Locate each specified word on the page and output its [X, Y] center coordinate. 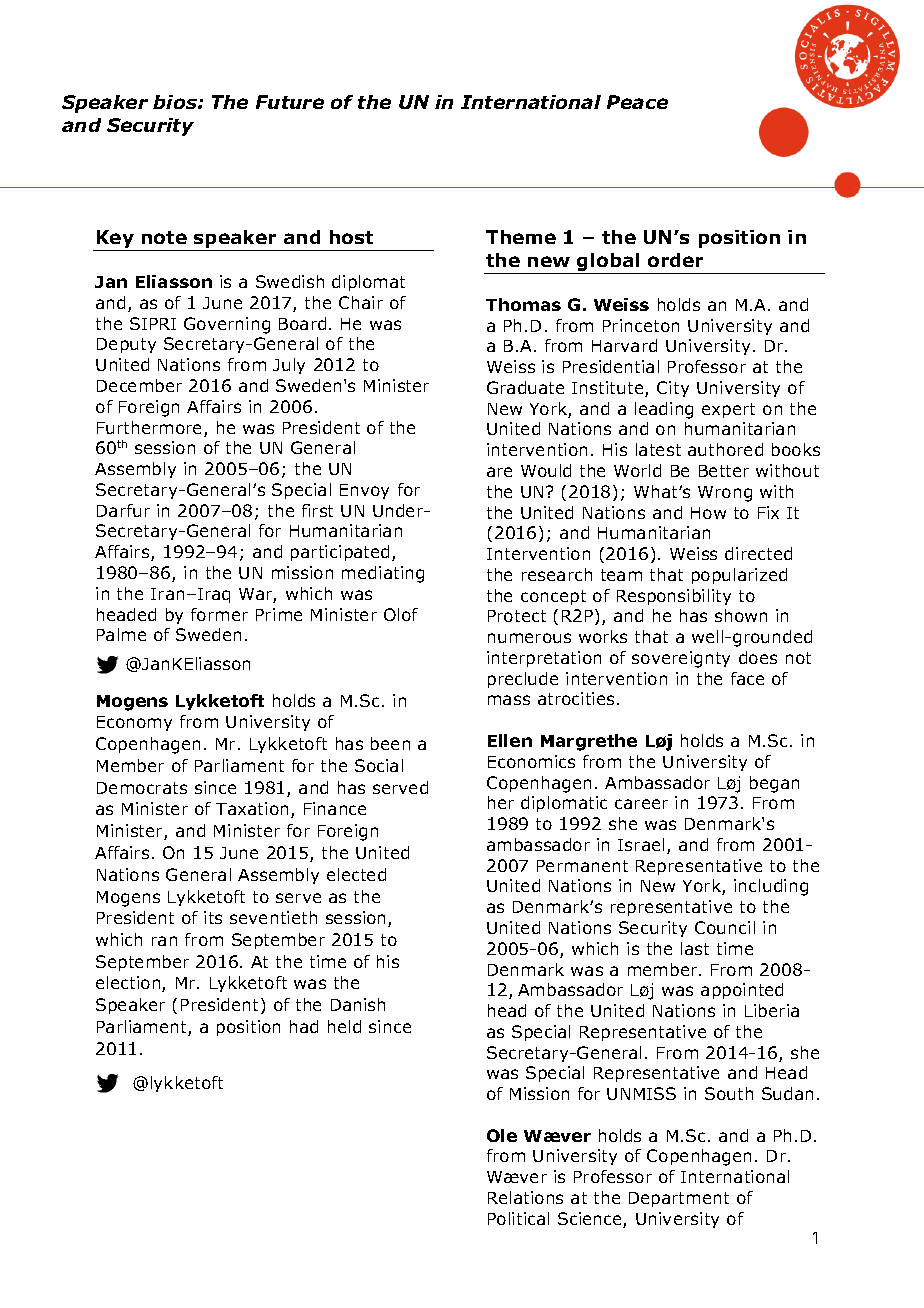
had [304, 1026]
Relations [525, 1197]
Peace [637, 102]
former [219, 614]
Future [290, 102]
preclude [523, 680]
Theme [521, 237]
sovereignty [681, 659]
